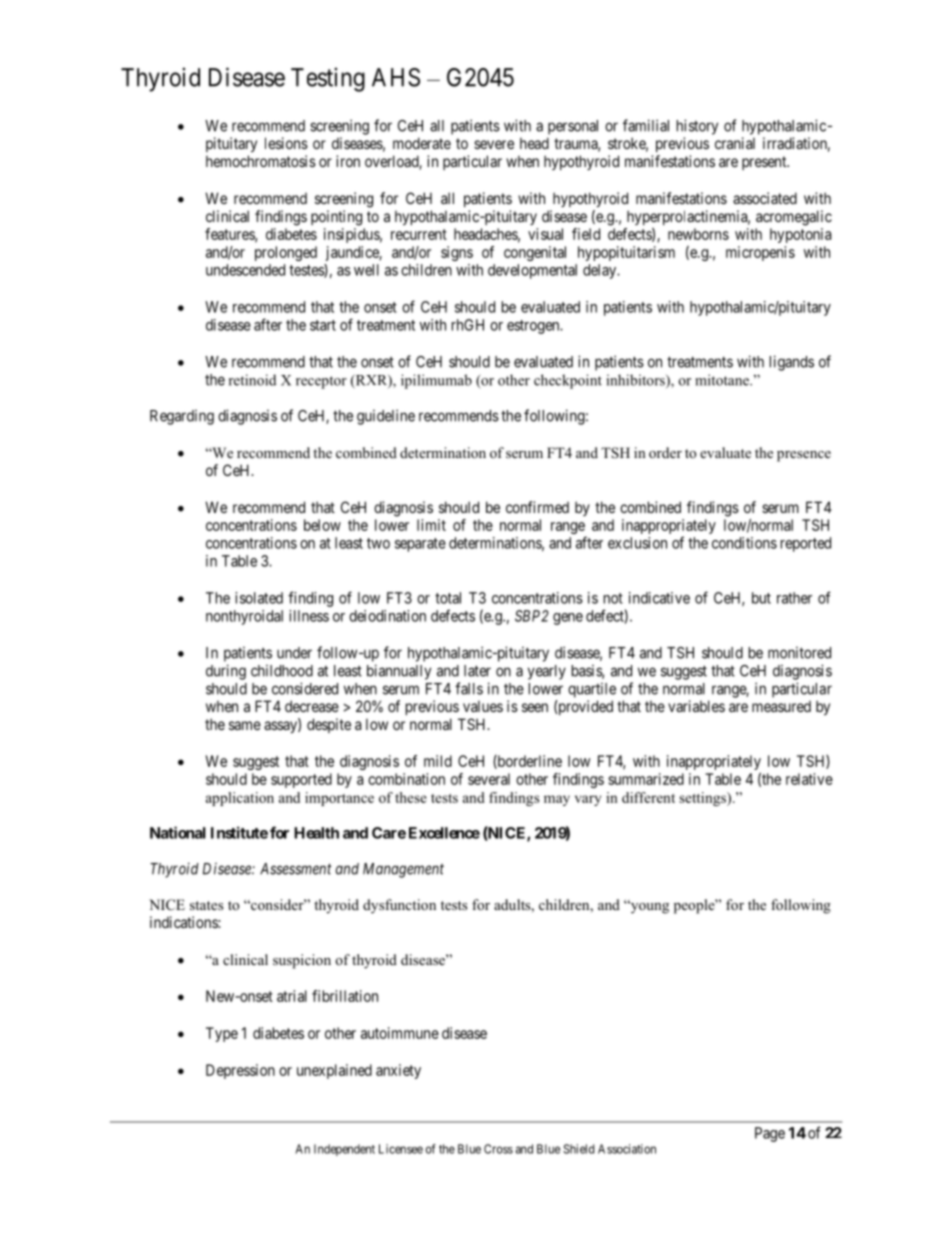 This screenshot has height=1233, width=952. Describe the element at coordinates (483, 706) in the screenshot. I see `values` at that location.
